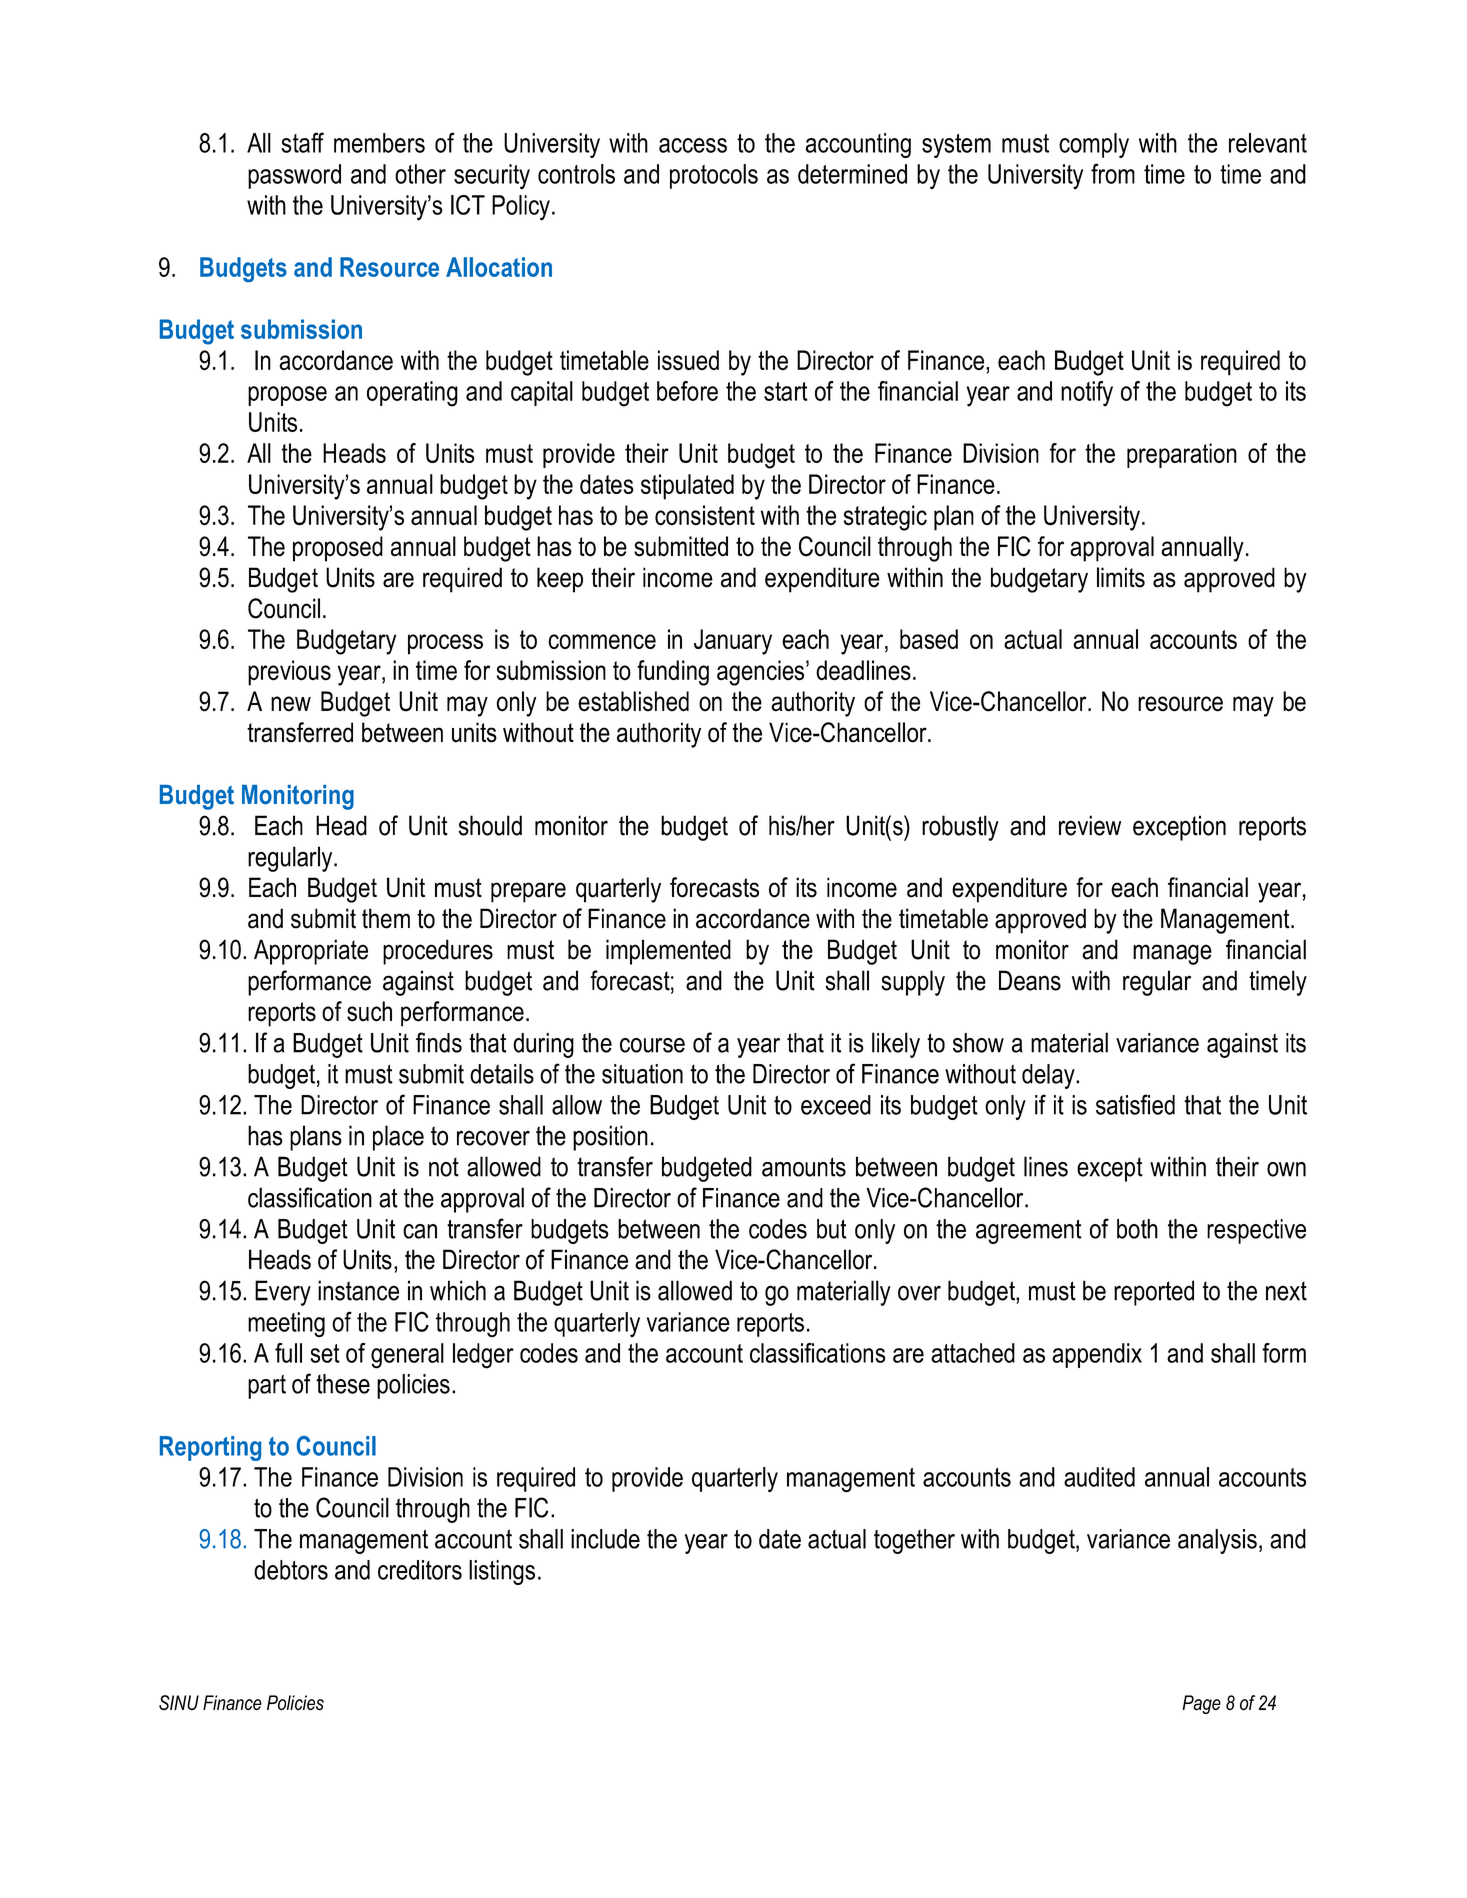  Describe the element at coordinates (1090, 825) in the page. I see `review` at that location.
